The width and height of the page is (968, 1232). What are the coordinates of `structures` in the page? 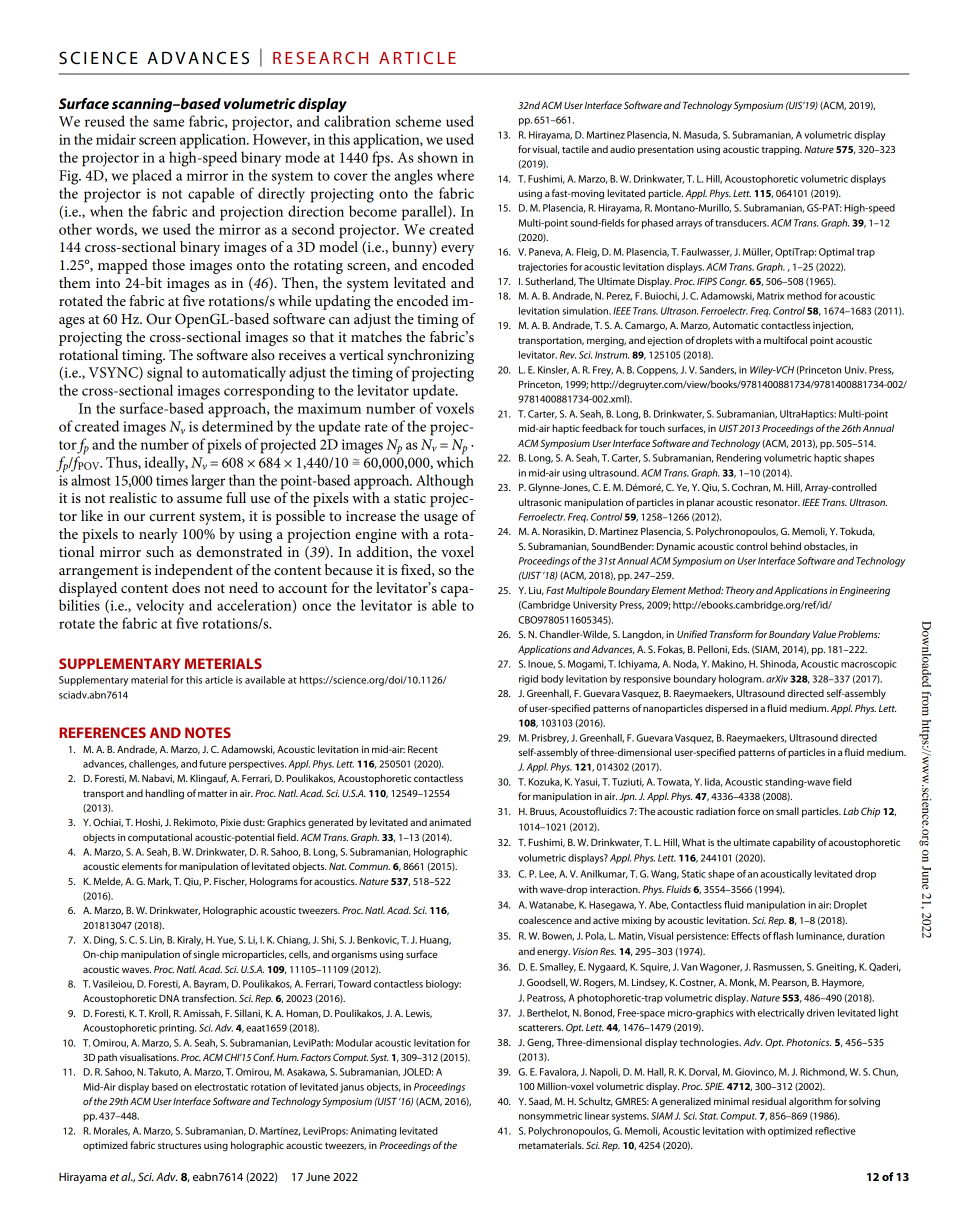 It's located at (179, 1146).
